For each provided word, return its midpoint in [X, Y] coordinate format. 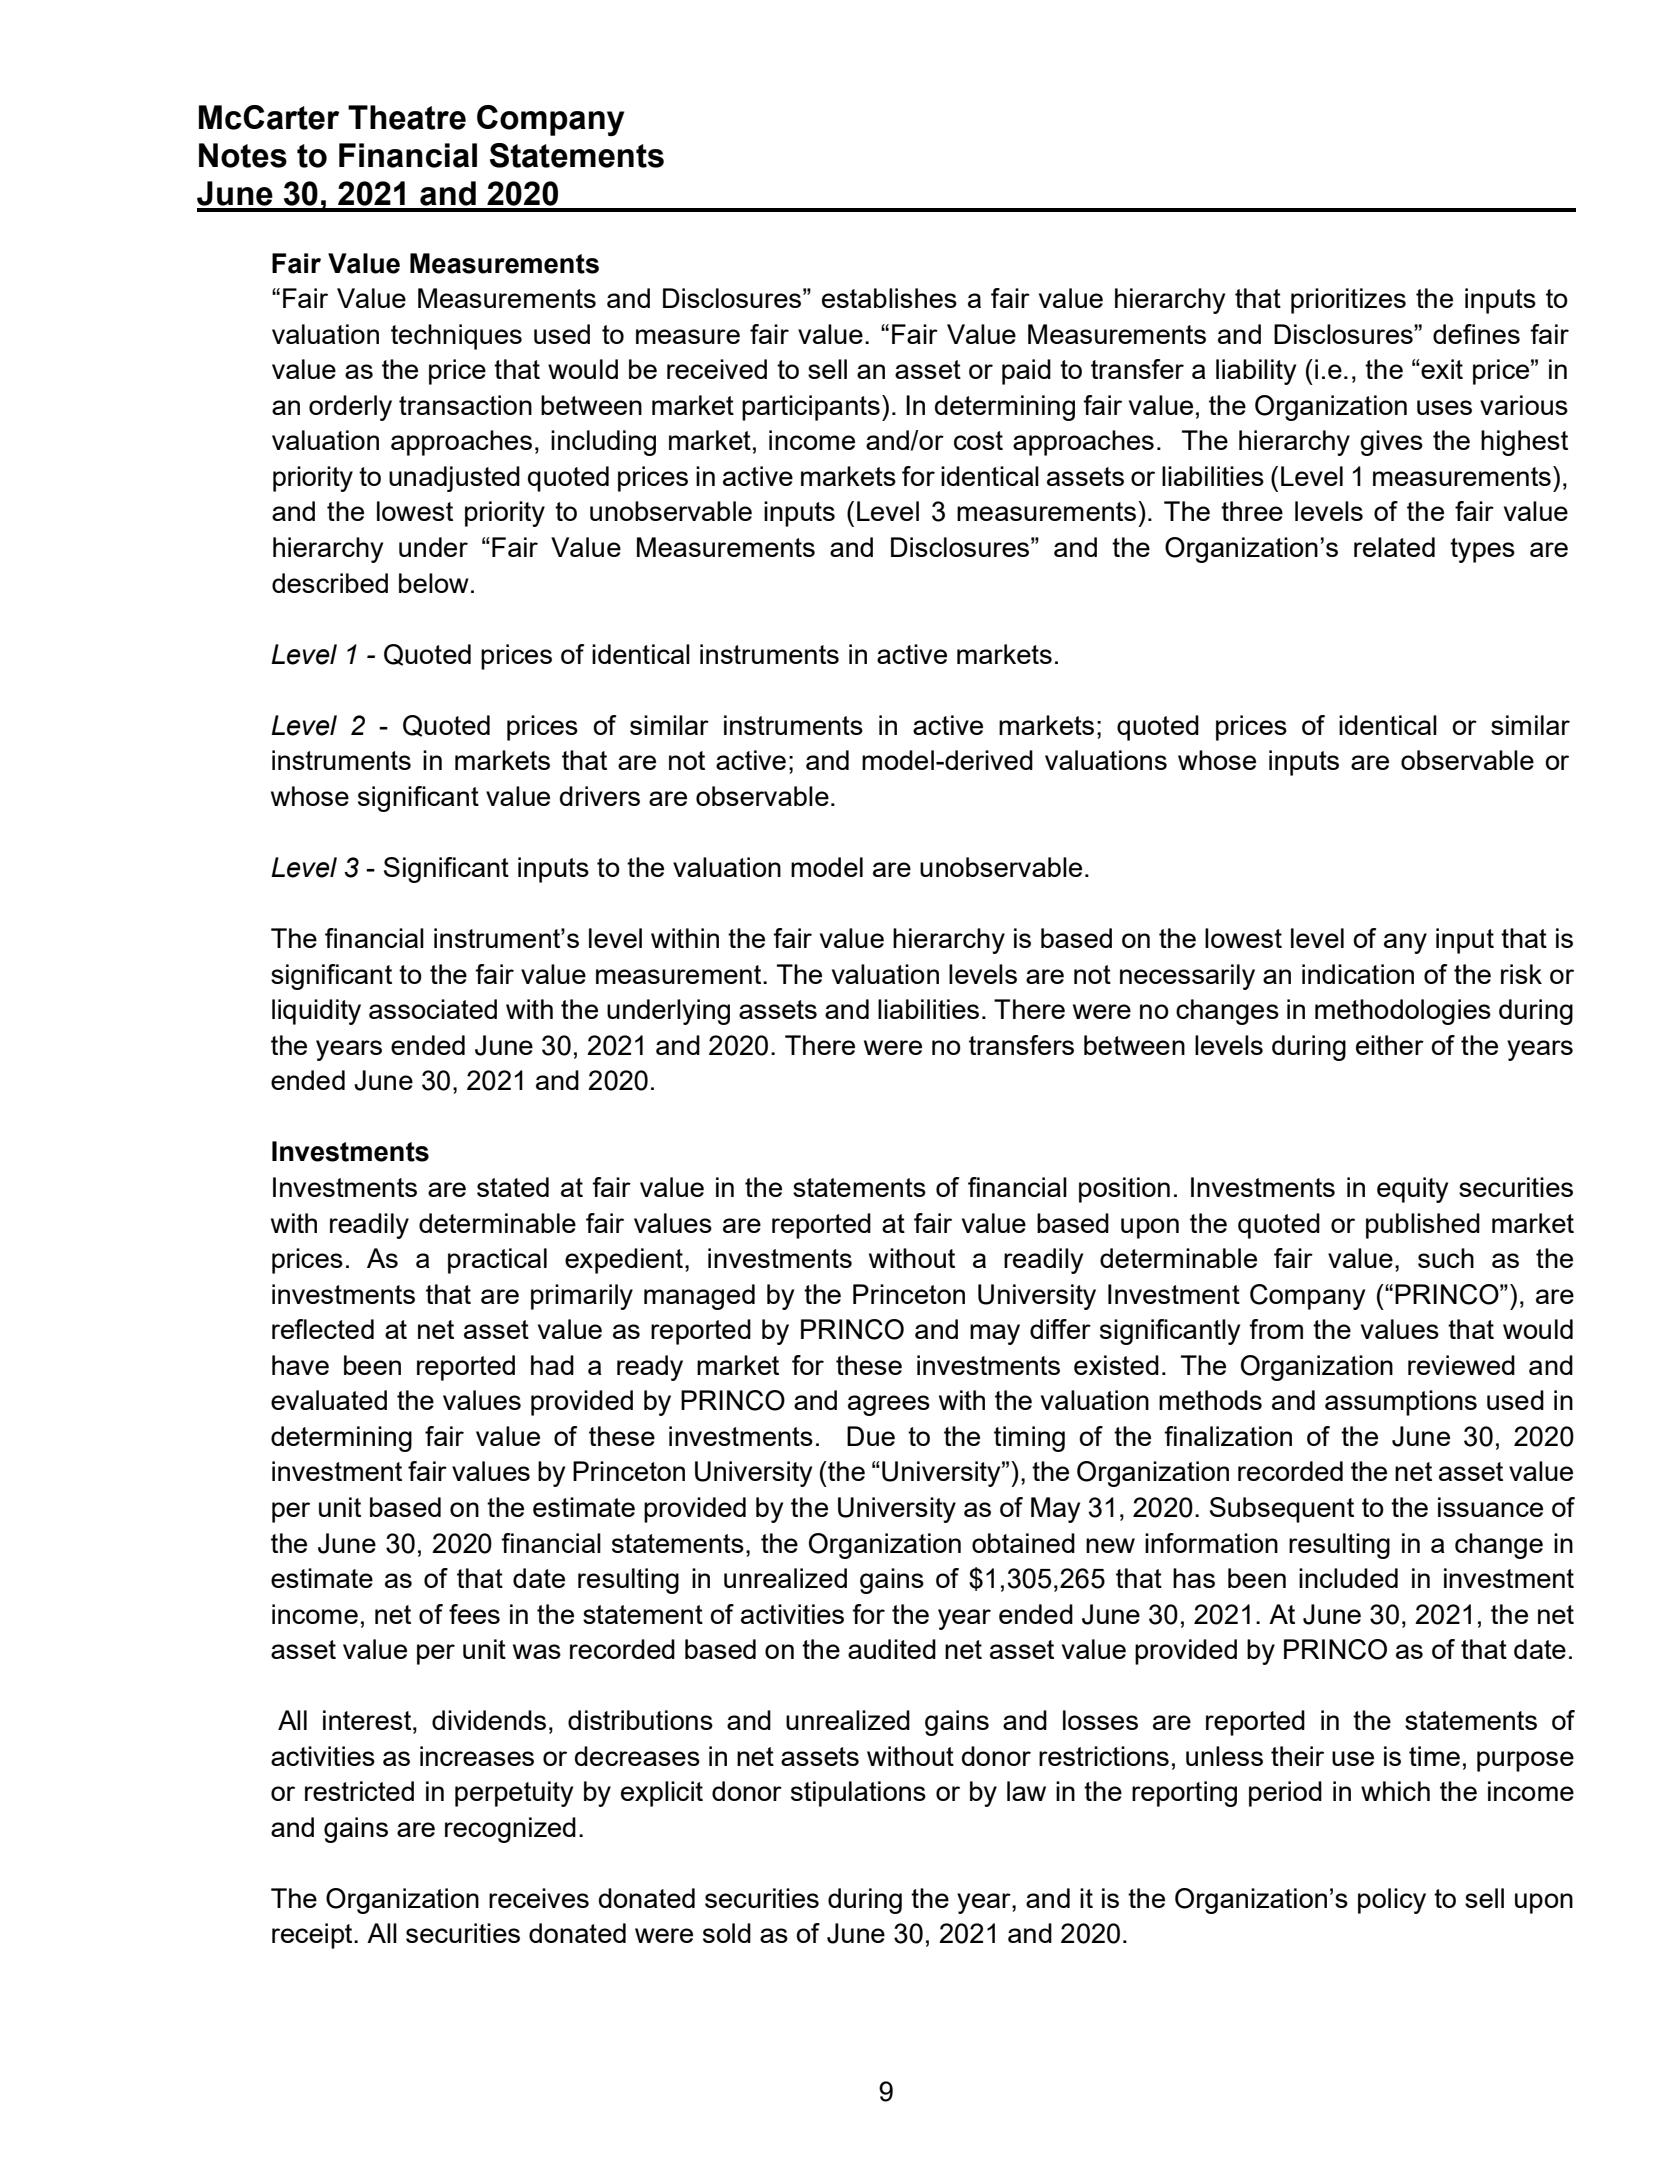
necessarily [1187, 977]
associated [433, 1009]
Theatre [407, 117]
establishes [889, 298]
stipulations [858, 1794]
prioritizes [1348, 301]
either [1390, 1045]
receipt [313, 1936]
